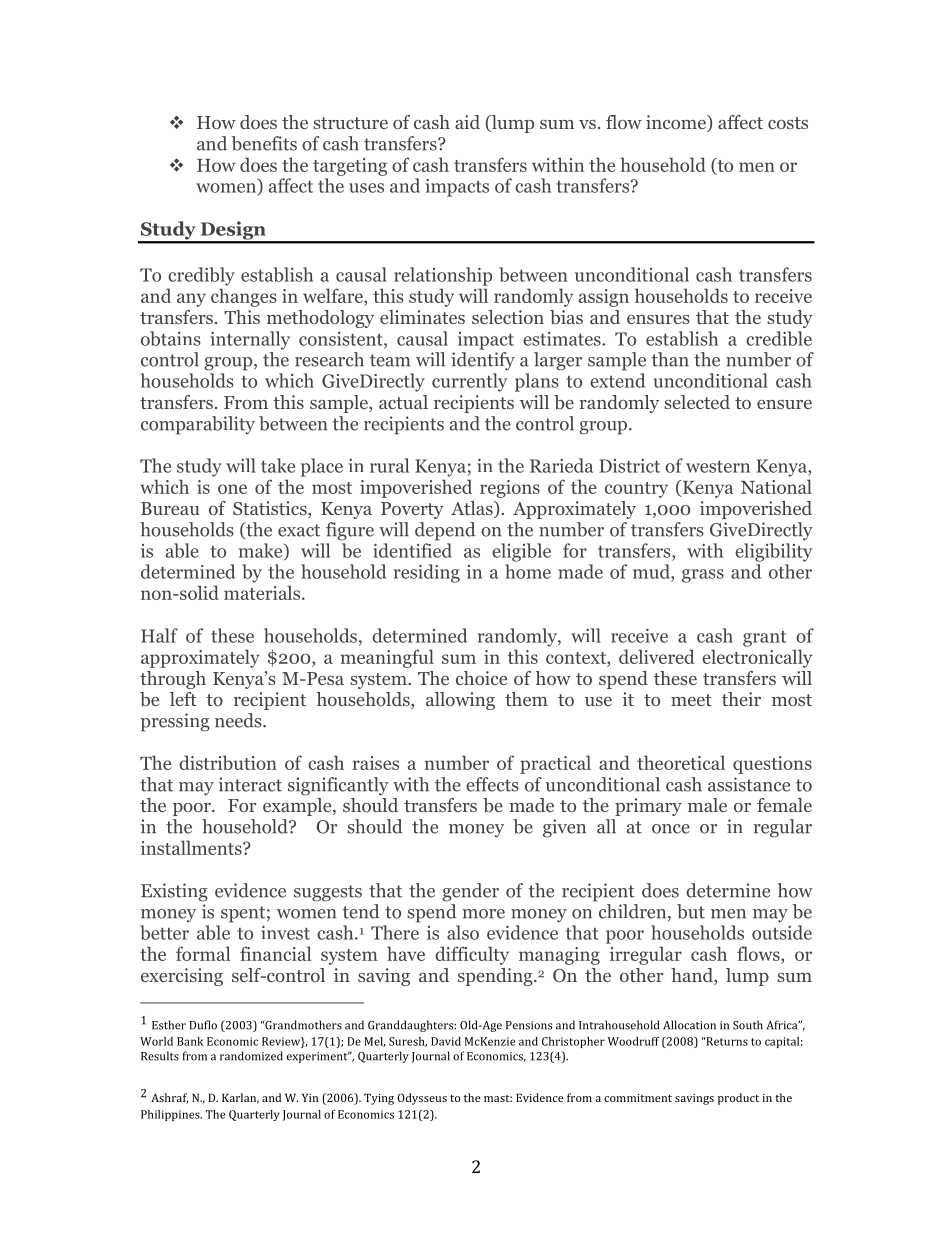 Image resolution: width=952 pixels, height=1233 pixels. I want to click on effects, so click(492, 784).
